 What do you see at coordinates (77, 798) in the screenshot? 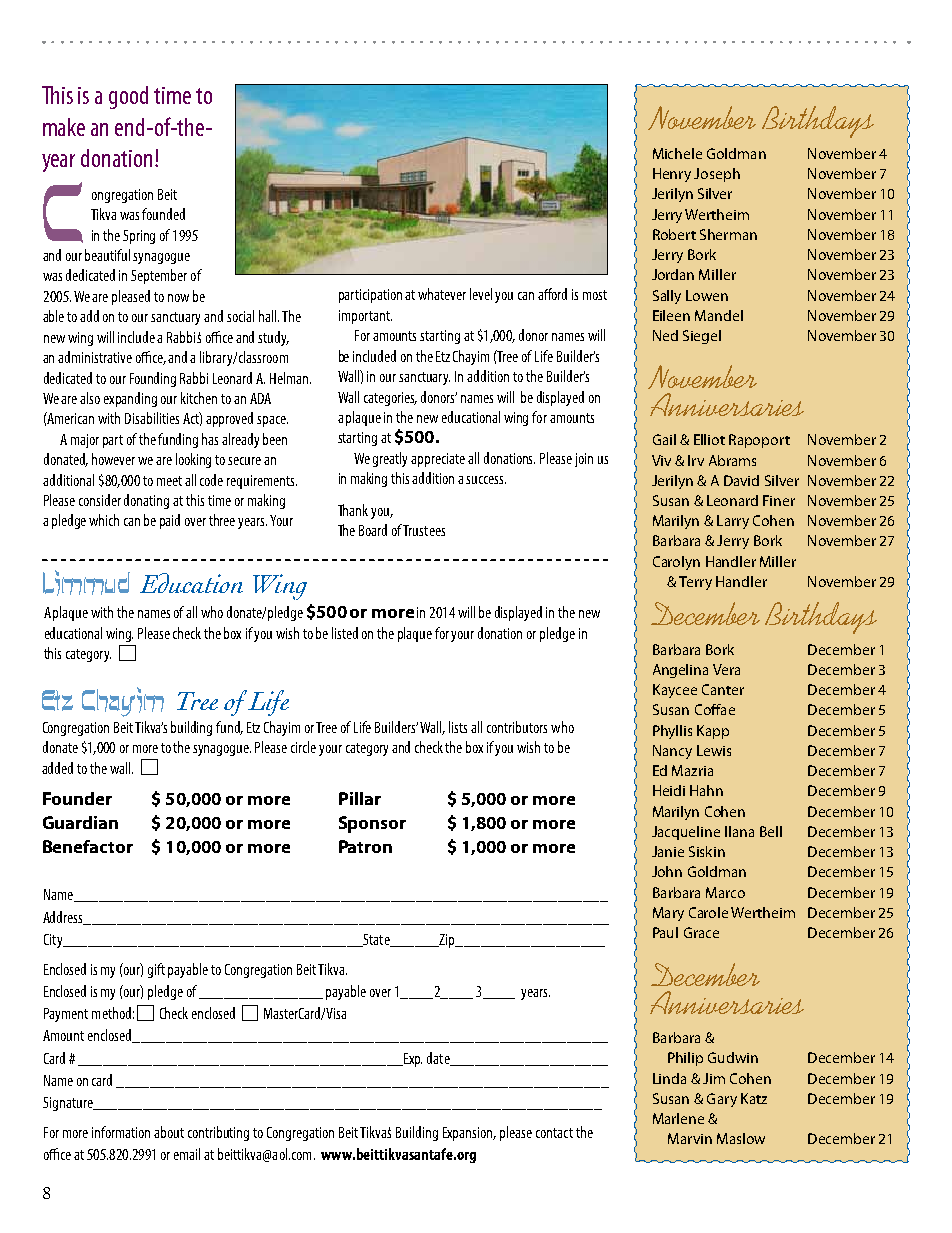
I see `Founder` at bounding box center [77, 798].
